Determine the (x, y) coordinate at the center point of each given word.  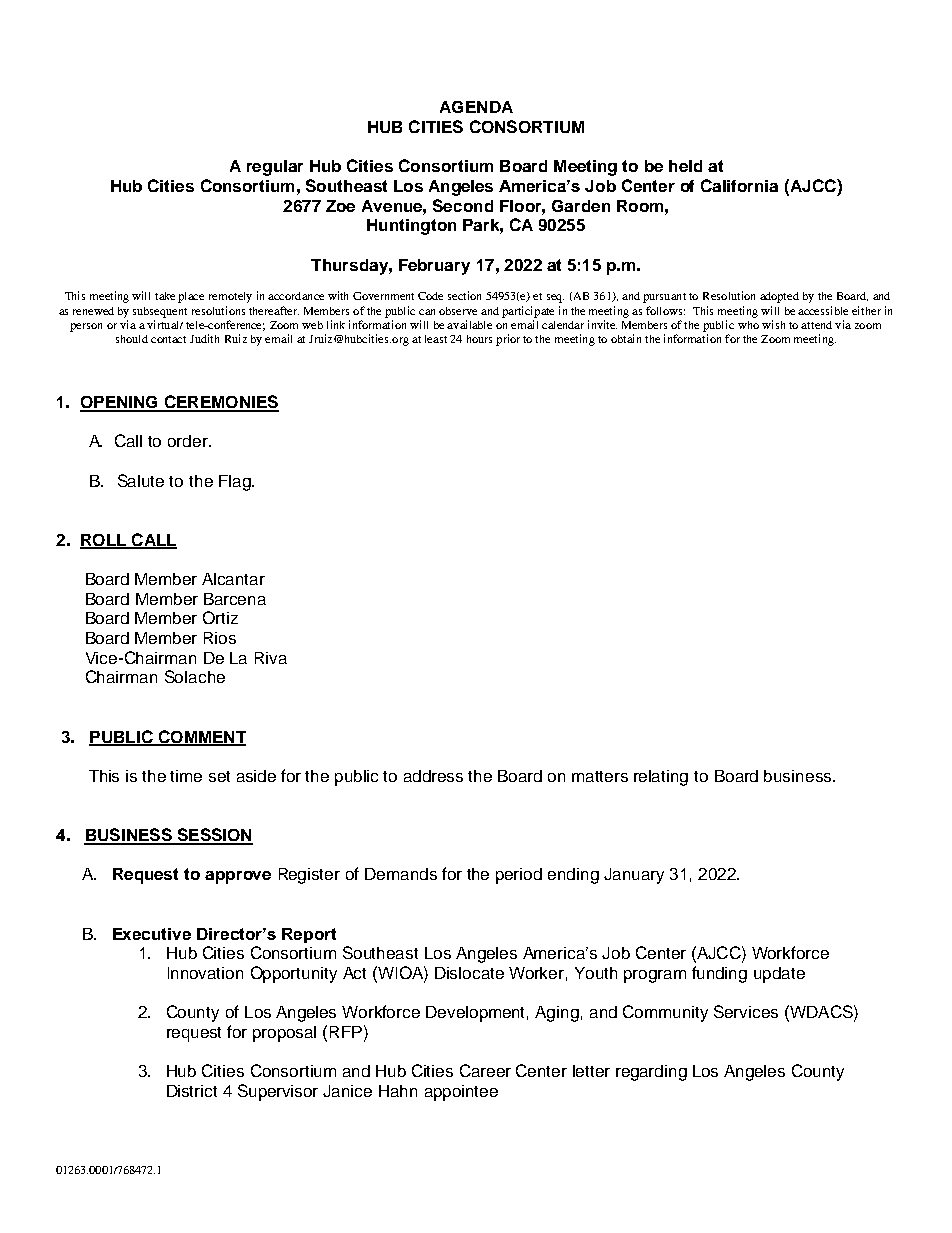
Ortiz (220, 617)
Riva (271, 658)
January (634, 876)
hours (479, 339)
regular (275, 168)
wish (773, 324)
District (192, 1091)
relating (661, 778)
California (739, 185)
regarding (651, 1073)
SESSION (214, 836)
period (519, 876)
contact (168, 339)
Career (485, 1070)
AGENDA (476, 107)
